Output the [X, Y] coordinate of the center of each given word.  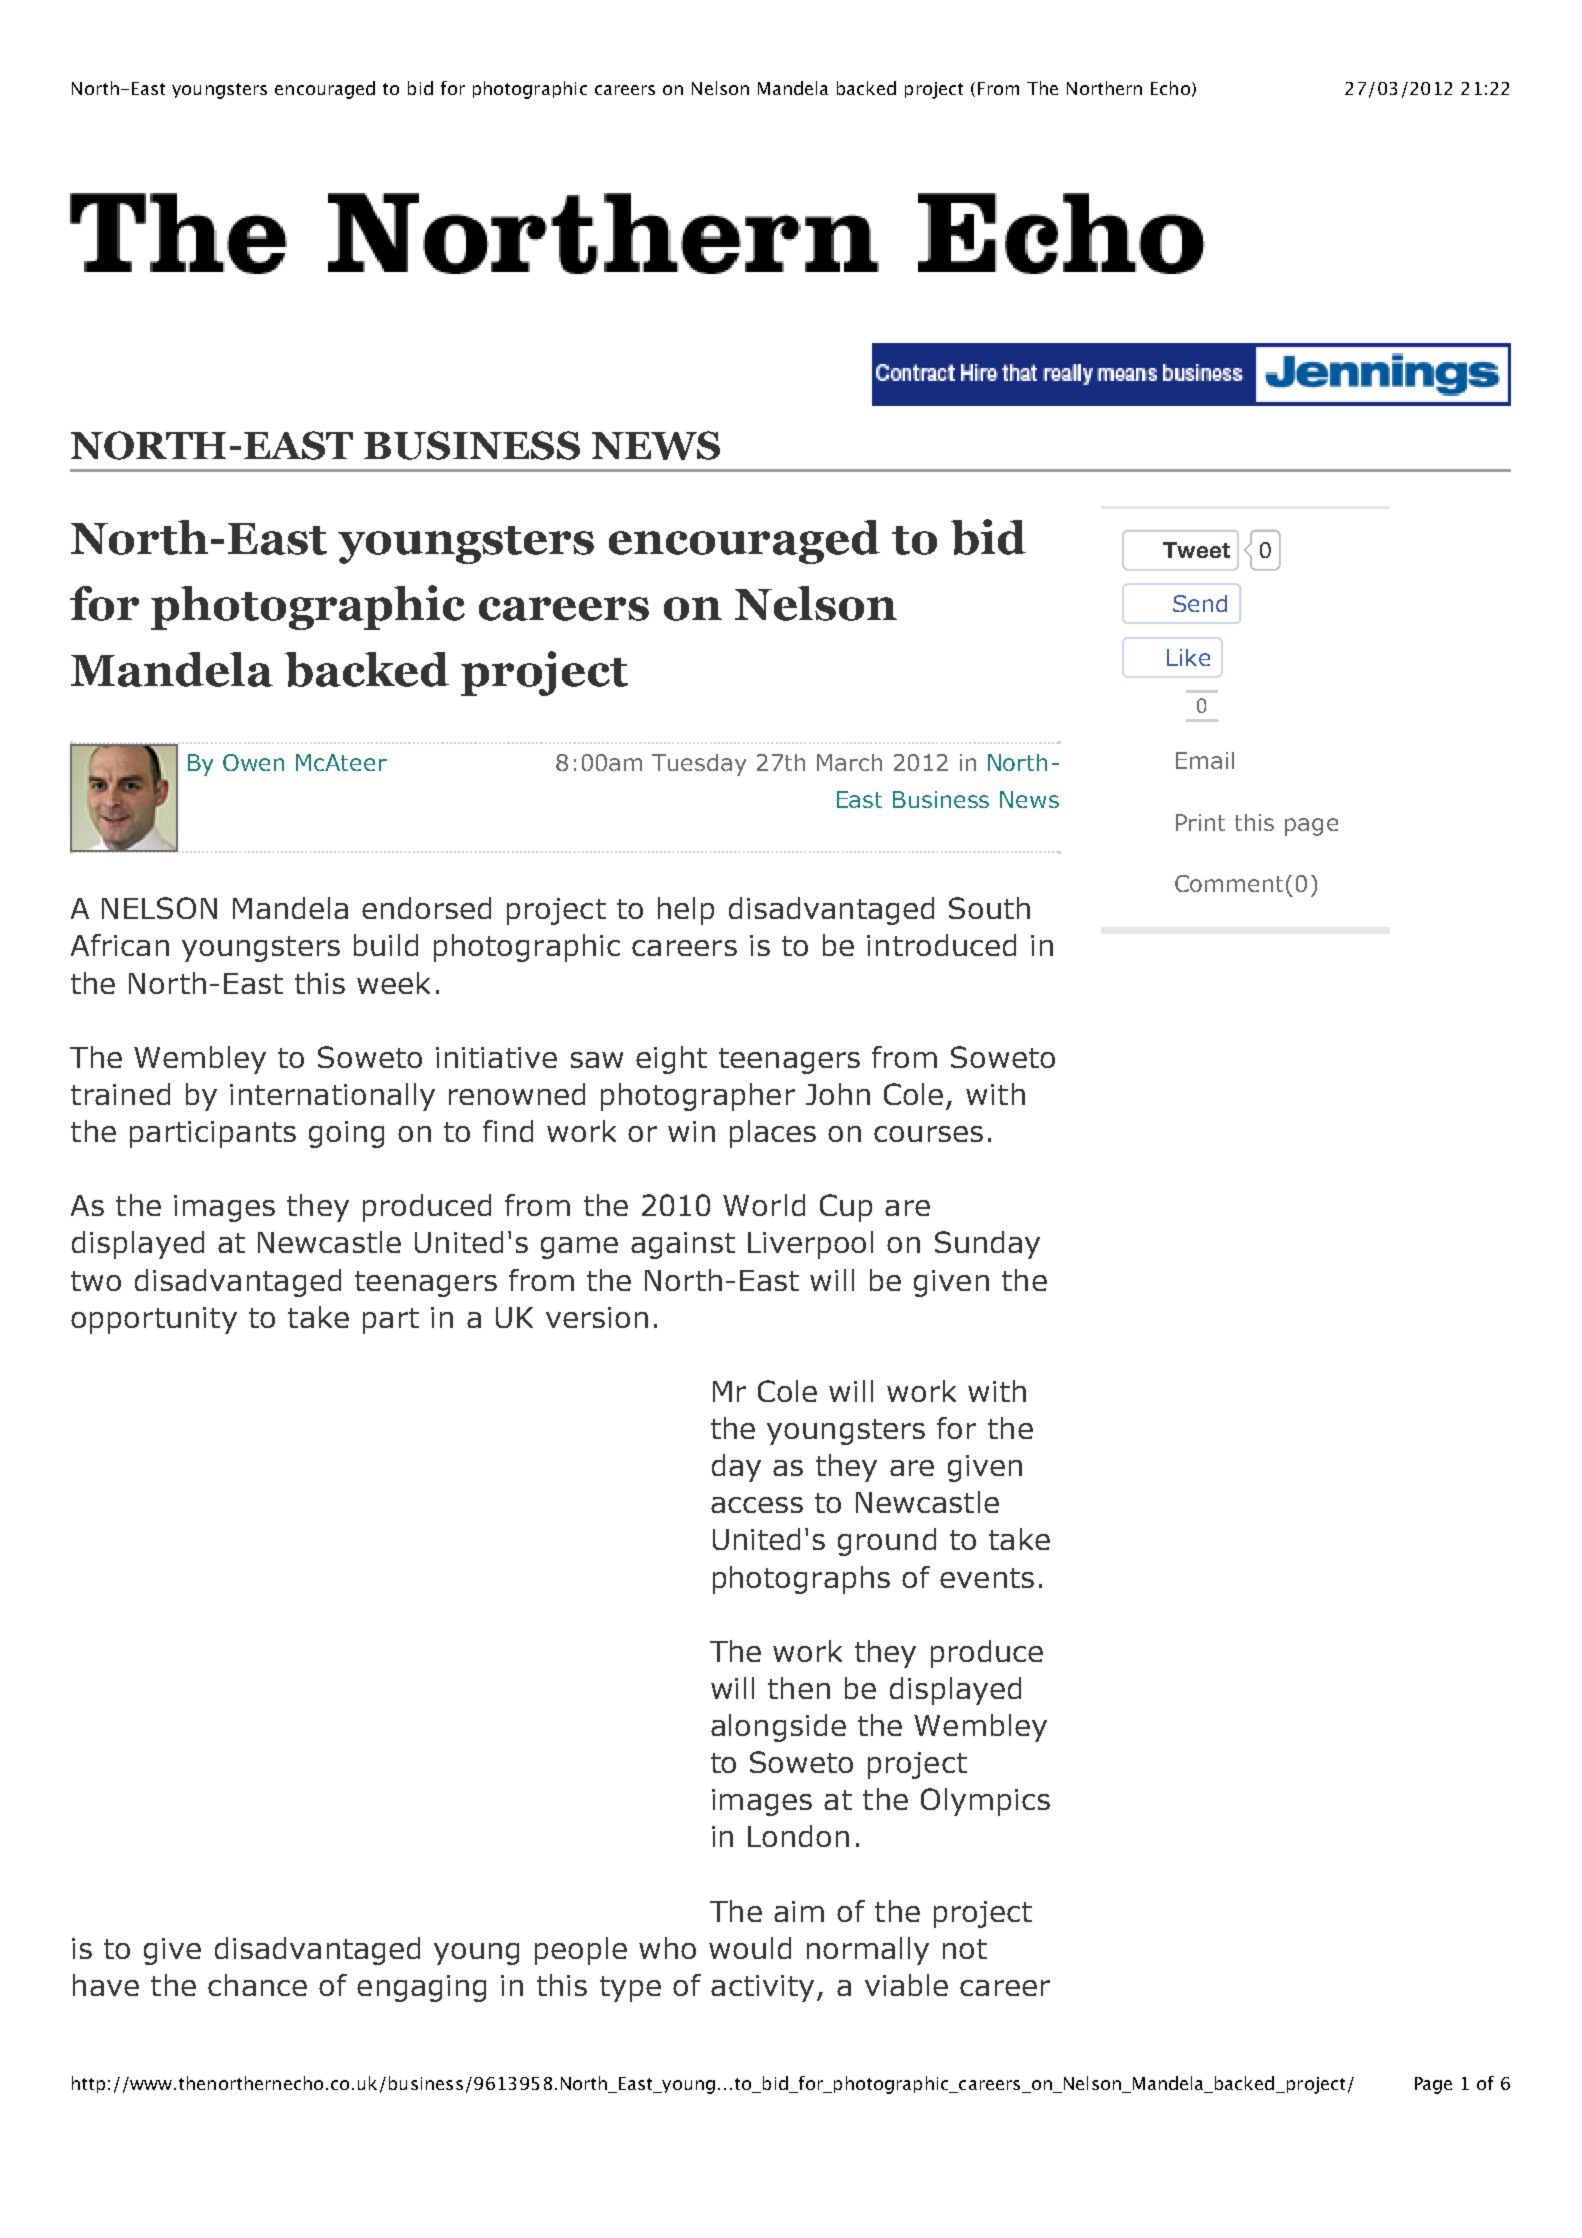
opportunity [154, 1320]
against [683, 1245]
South [989, 908]
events [987, 1578]
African [120, 945]
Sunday [987, 1245]
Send [1200, 603]
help [686, 911]
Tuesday [699, 765]
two [96, 1281]
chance [257, 1985]
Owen [253, 762]
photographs [801, 1580]
